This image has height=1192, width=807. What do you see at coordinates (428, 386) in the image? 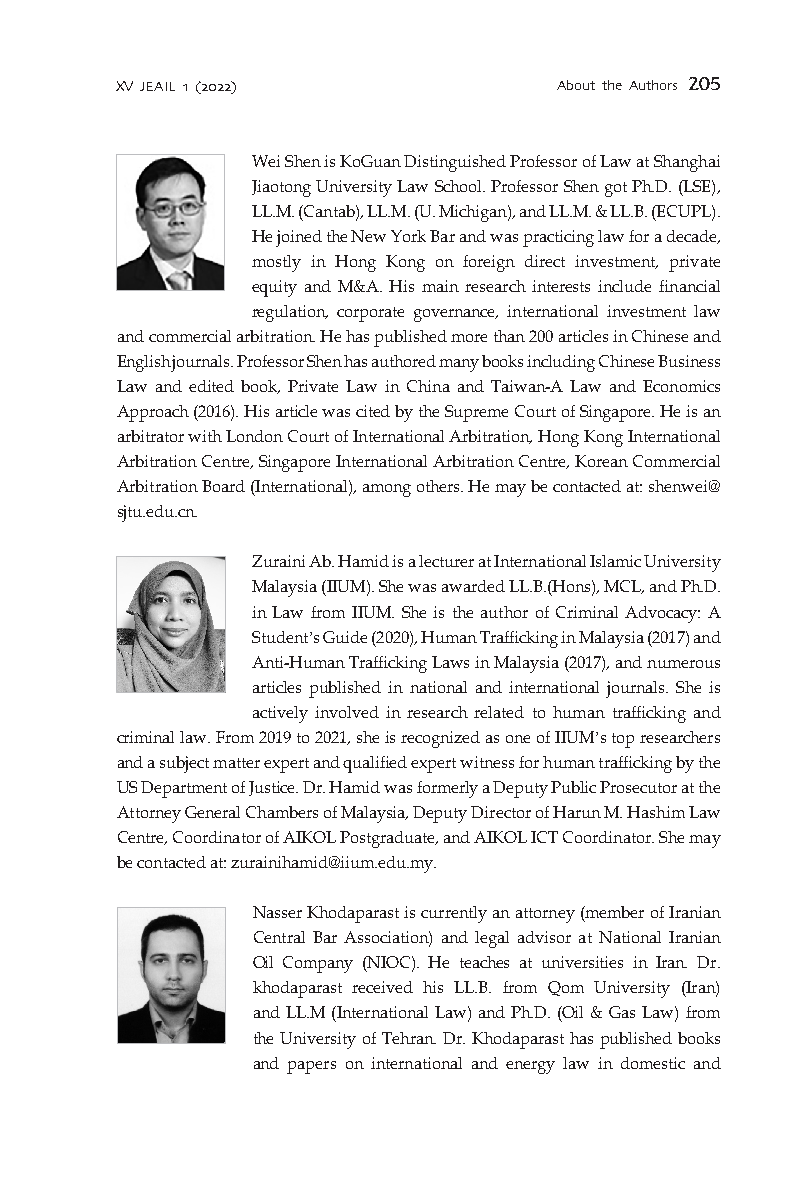
I see `China` at bounding box center [428, 386].
